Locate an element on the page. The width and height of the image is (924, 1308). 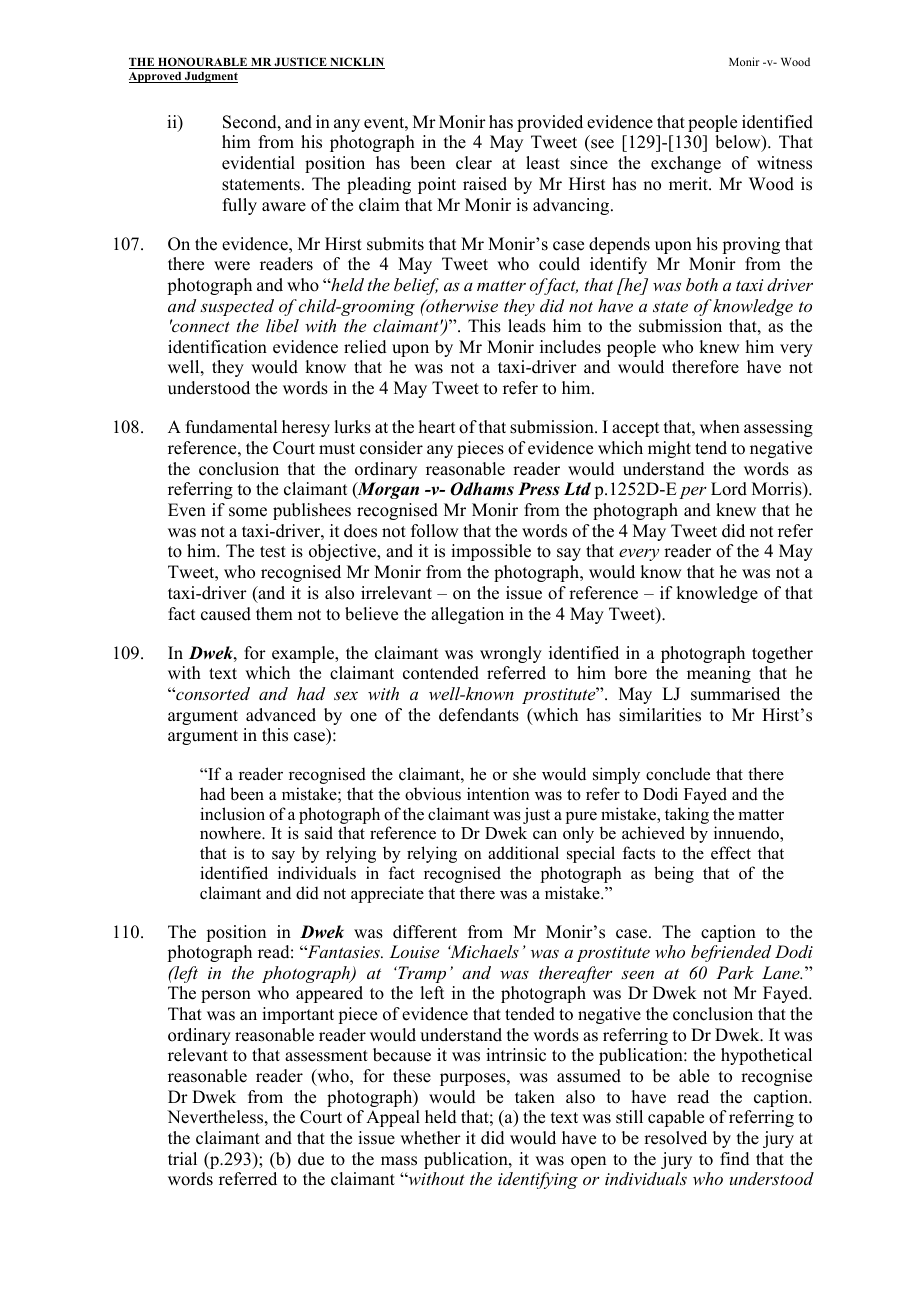
leads is located at coordinates (527, 326).
